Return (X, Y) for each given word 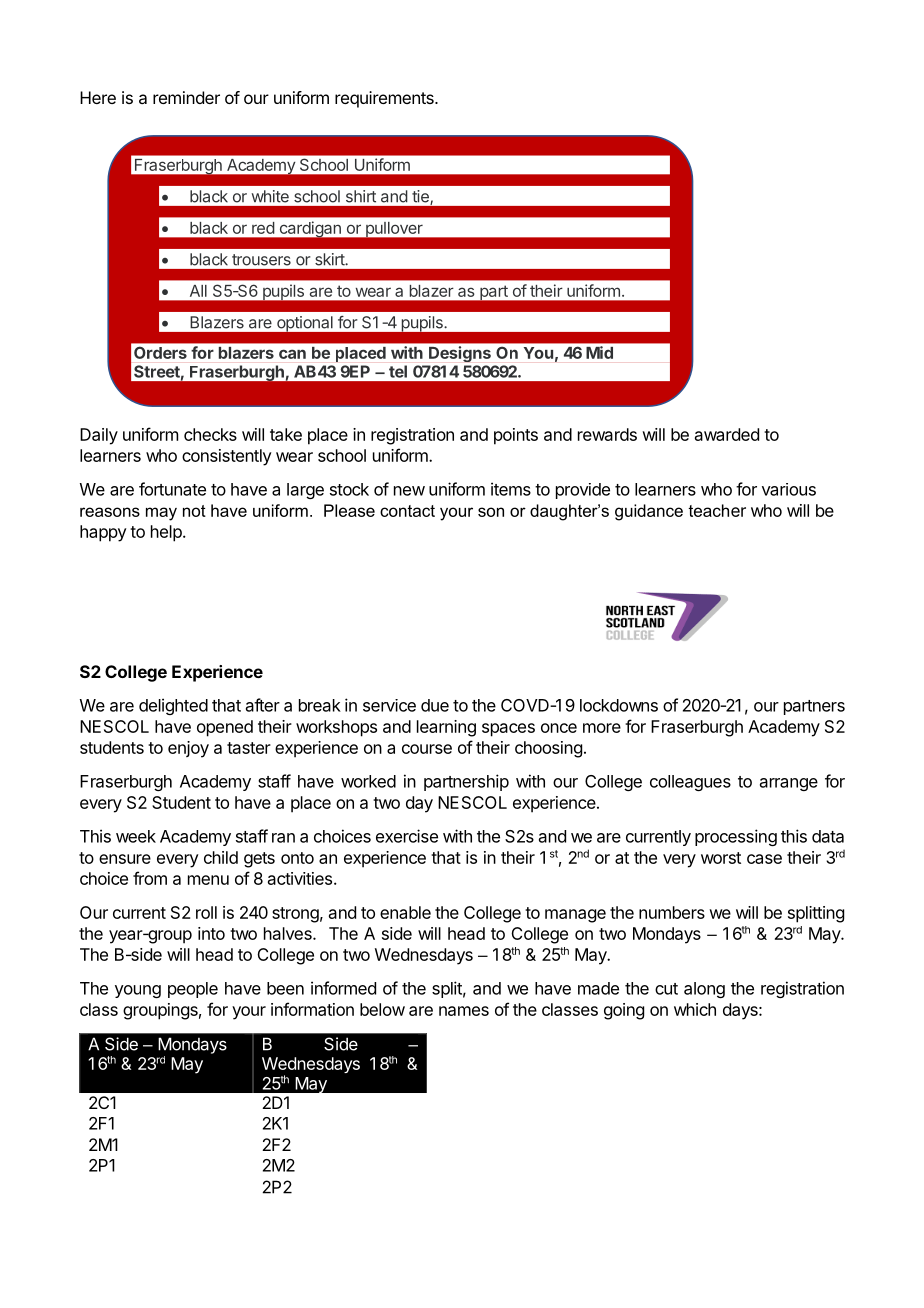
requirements (385, 99)
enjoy (188, 749)
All (198, 291)
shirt (361, 196)
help (167, 533)
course (427, 749)
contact (407, 511)
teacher (717, 510)
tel (398, 371)
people (193, 990)
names (464, 1011)
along (704, 990)
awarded (727, 434)
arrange (789, 784)
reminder (186, 97)
